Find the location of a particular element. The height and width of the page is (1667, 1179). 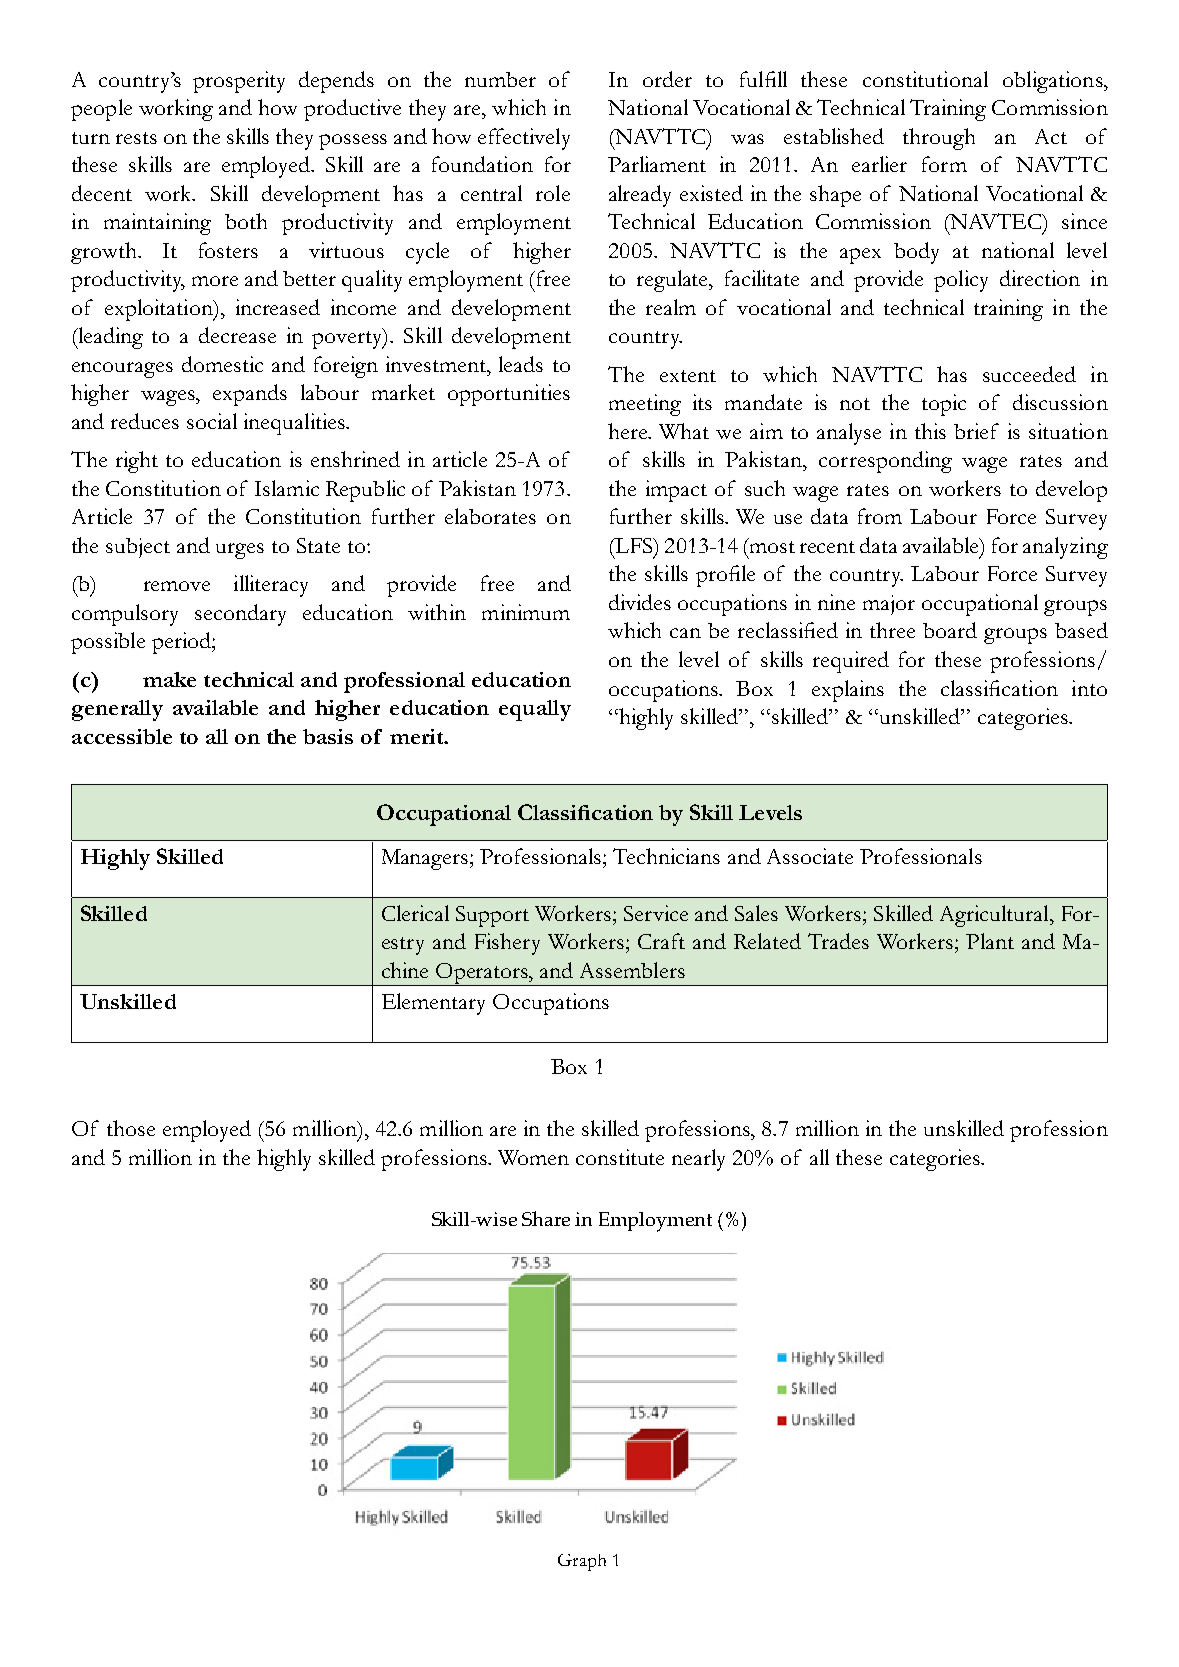

prosperity is located at coordinates (239, 82).
